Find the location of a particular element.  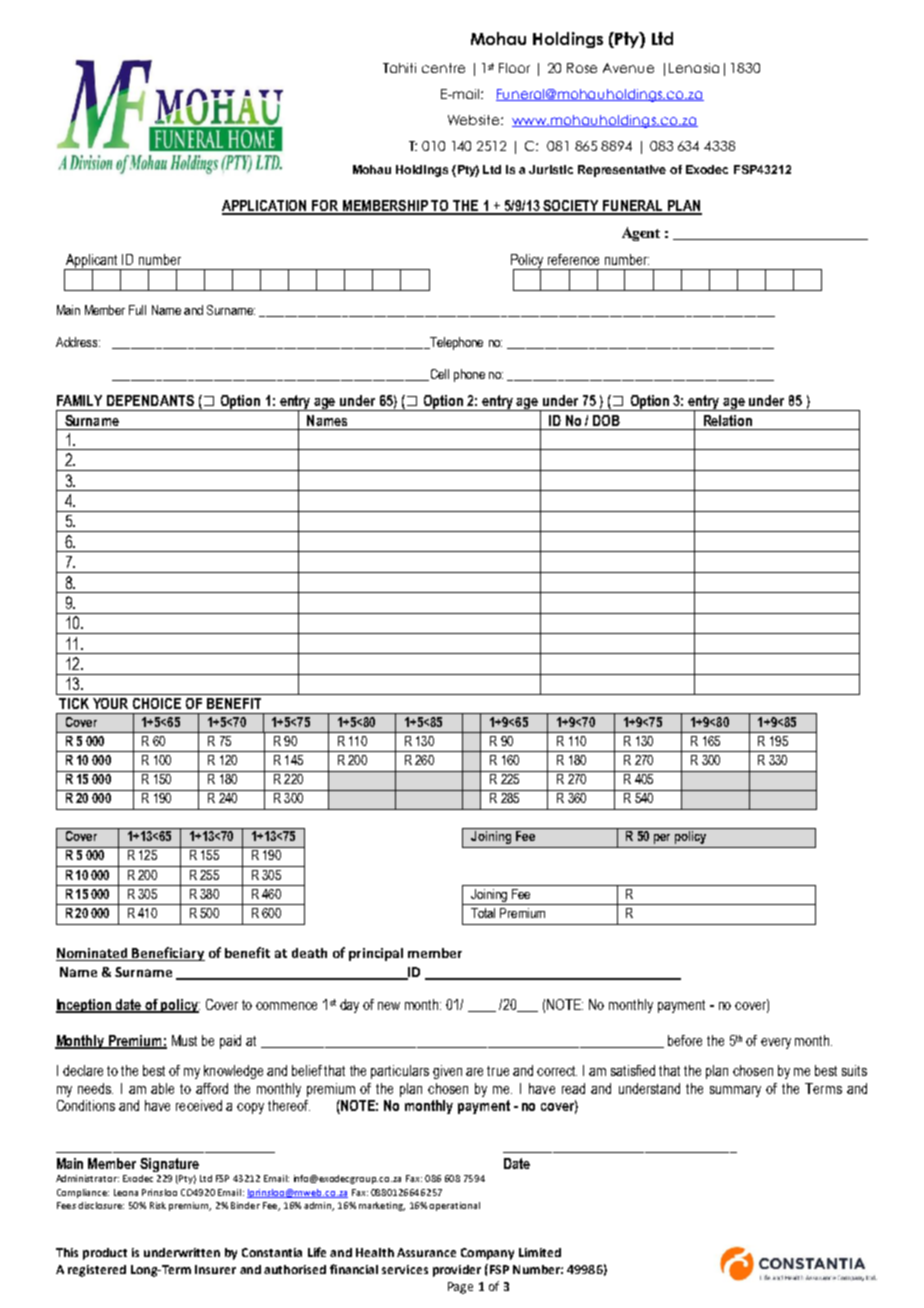

DEPENDANTS is located at coordinates (150, 400).
